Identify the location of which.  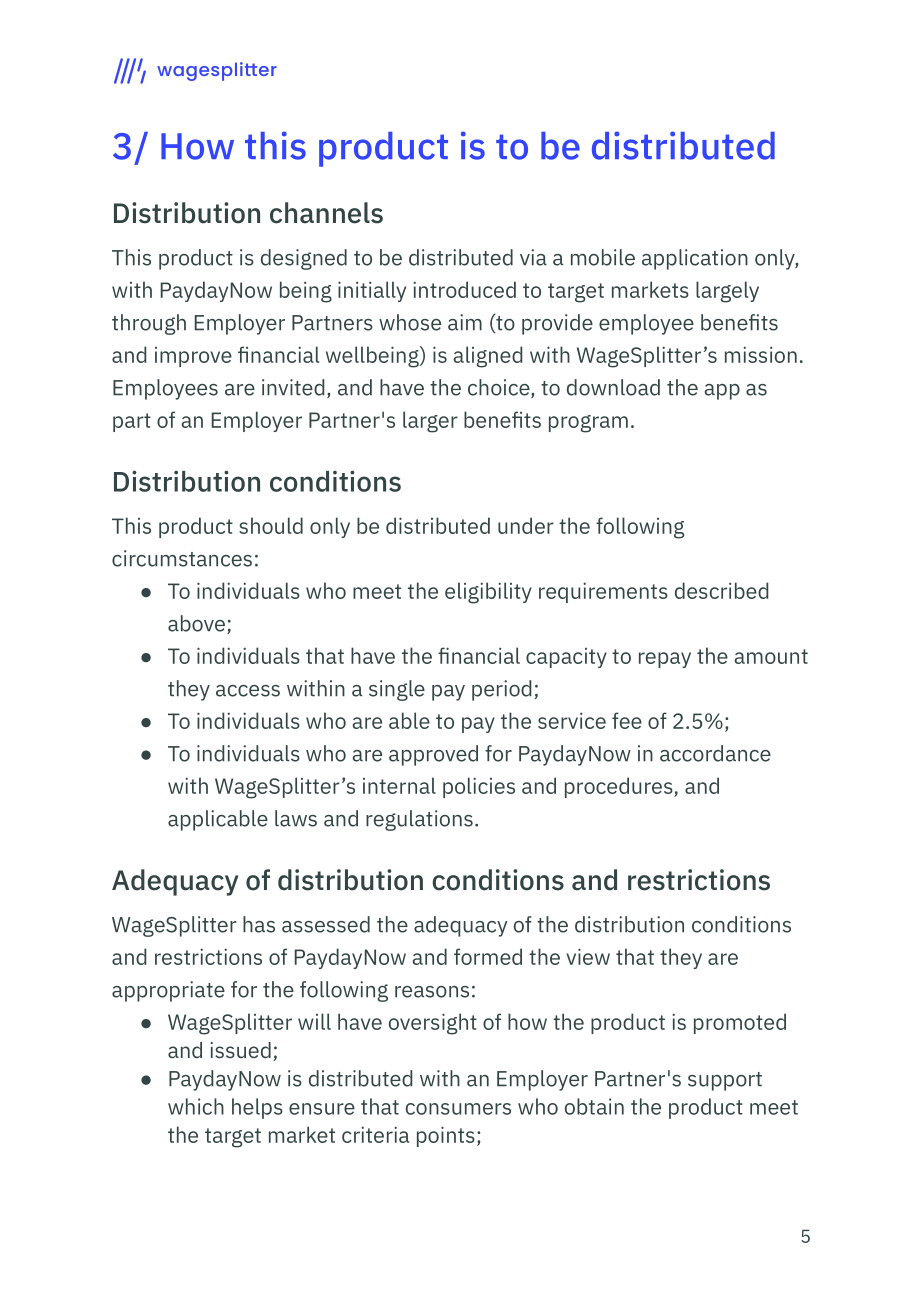
(196, 1106).
